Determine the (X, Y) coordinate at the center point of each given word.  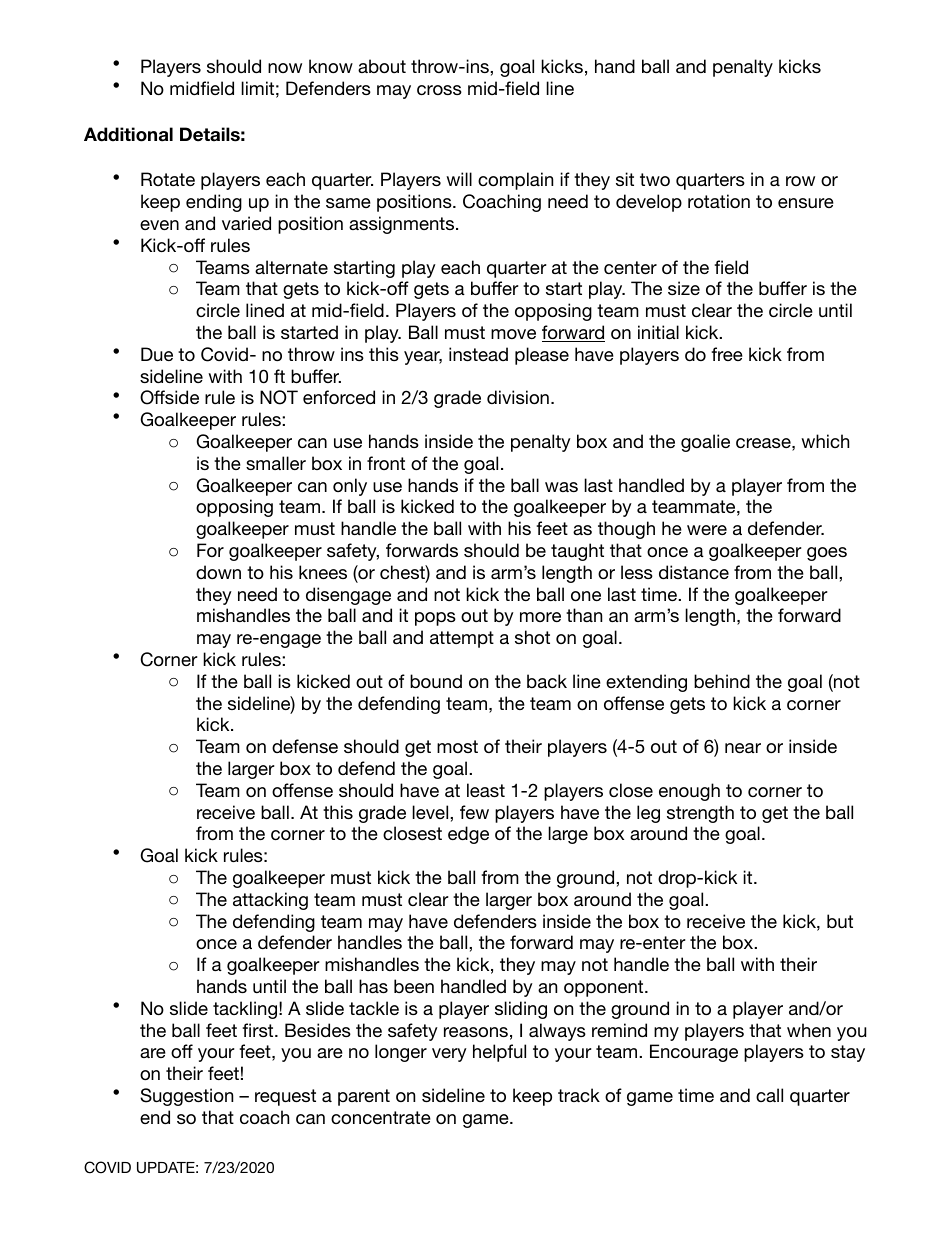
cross (439, 90)
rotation (719, 201)
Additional (128, 134)
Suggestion (186, 1097)
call (769, 1095)
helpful (499, 1053)
